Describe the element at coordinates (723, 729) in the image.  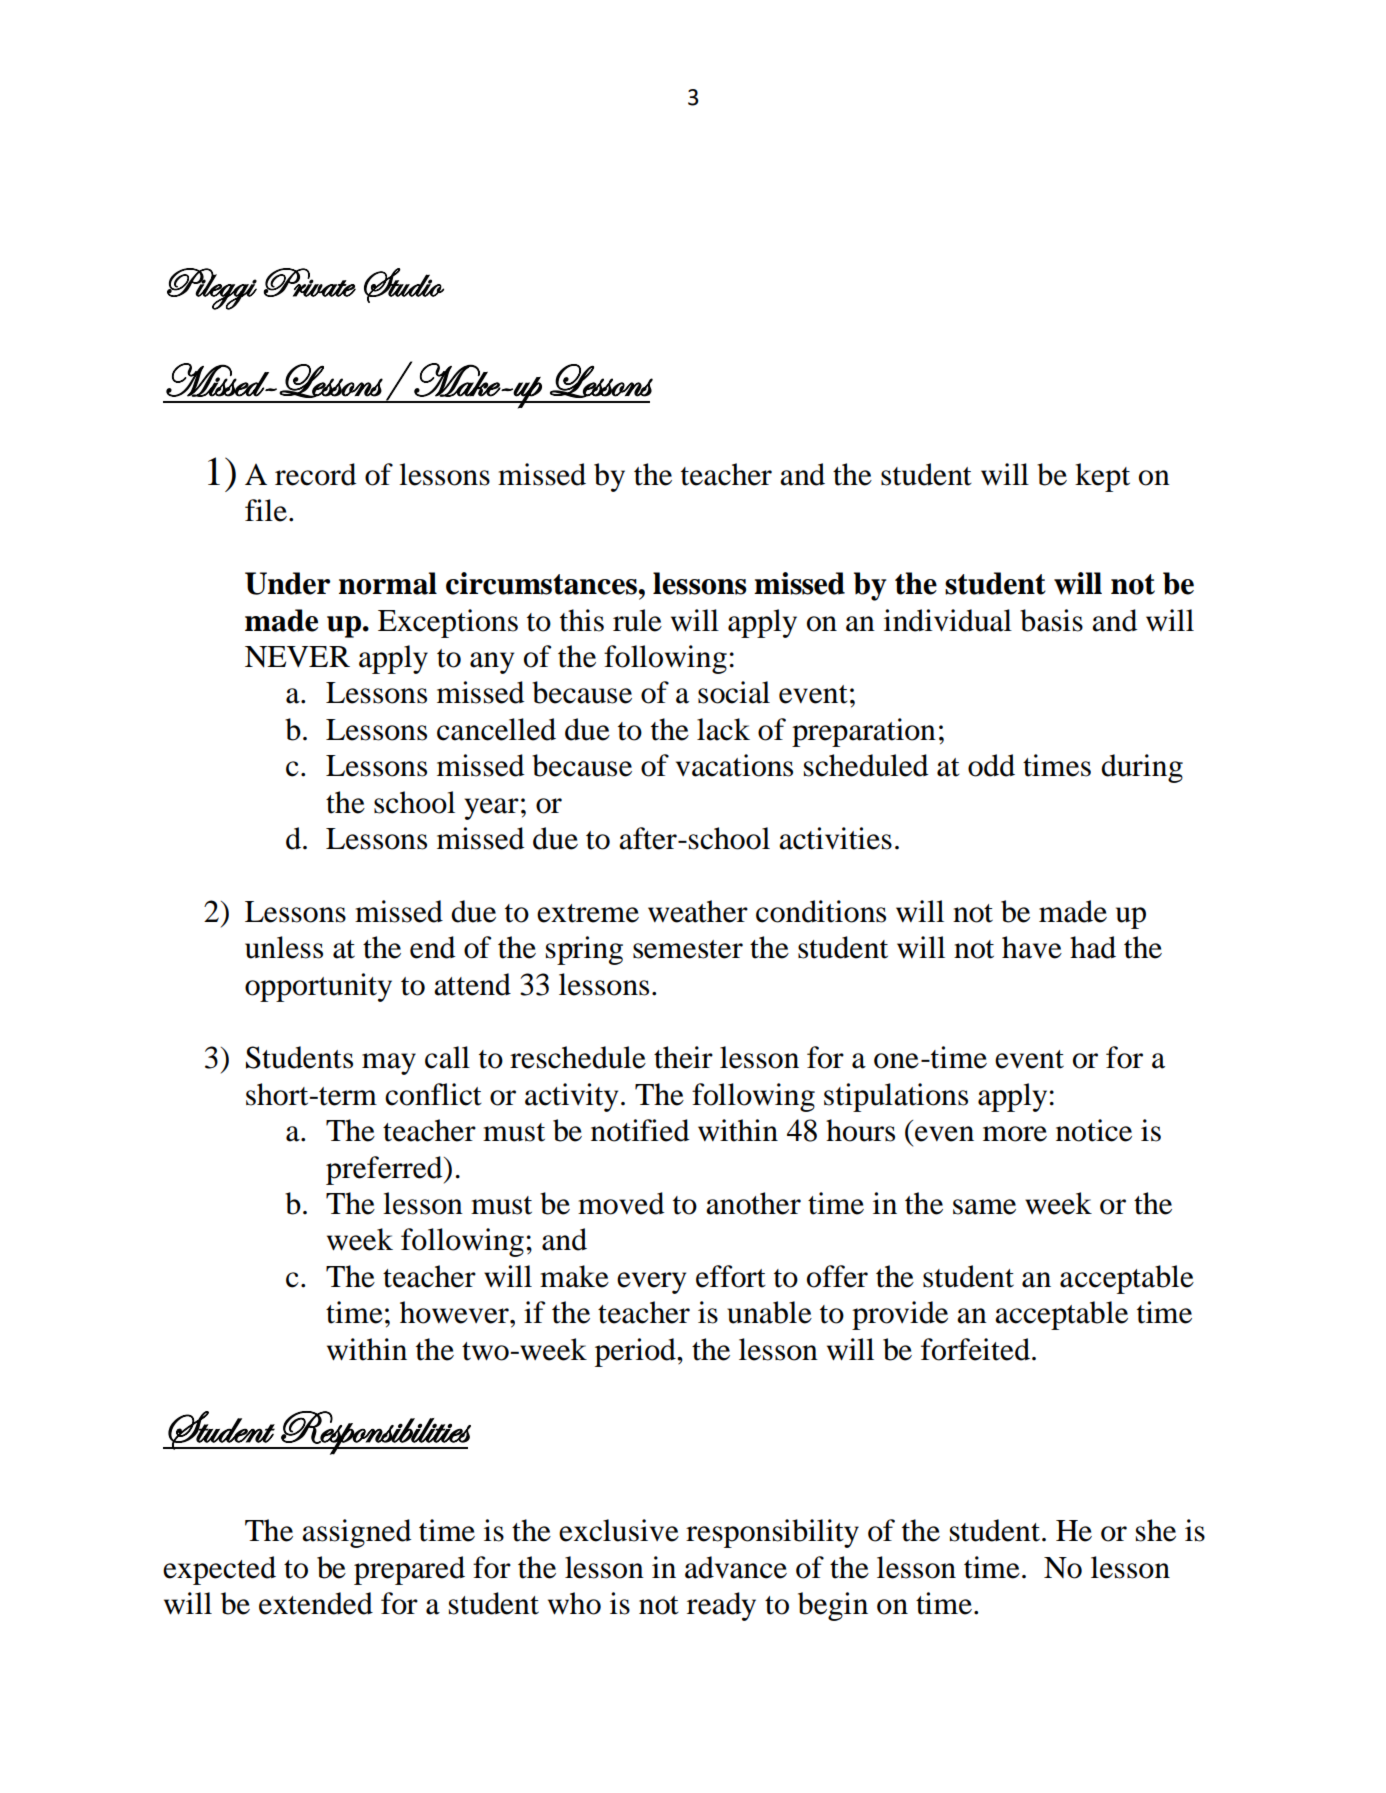
I see `lack` at that location.
